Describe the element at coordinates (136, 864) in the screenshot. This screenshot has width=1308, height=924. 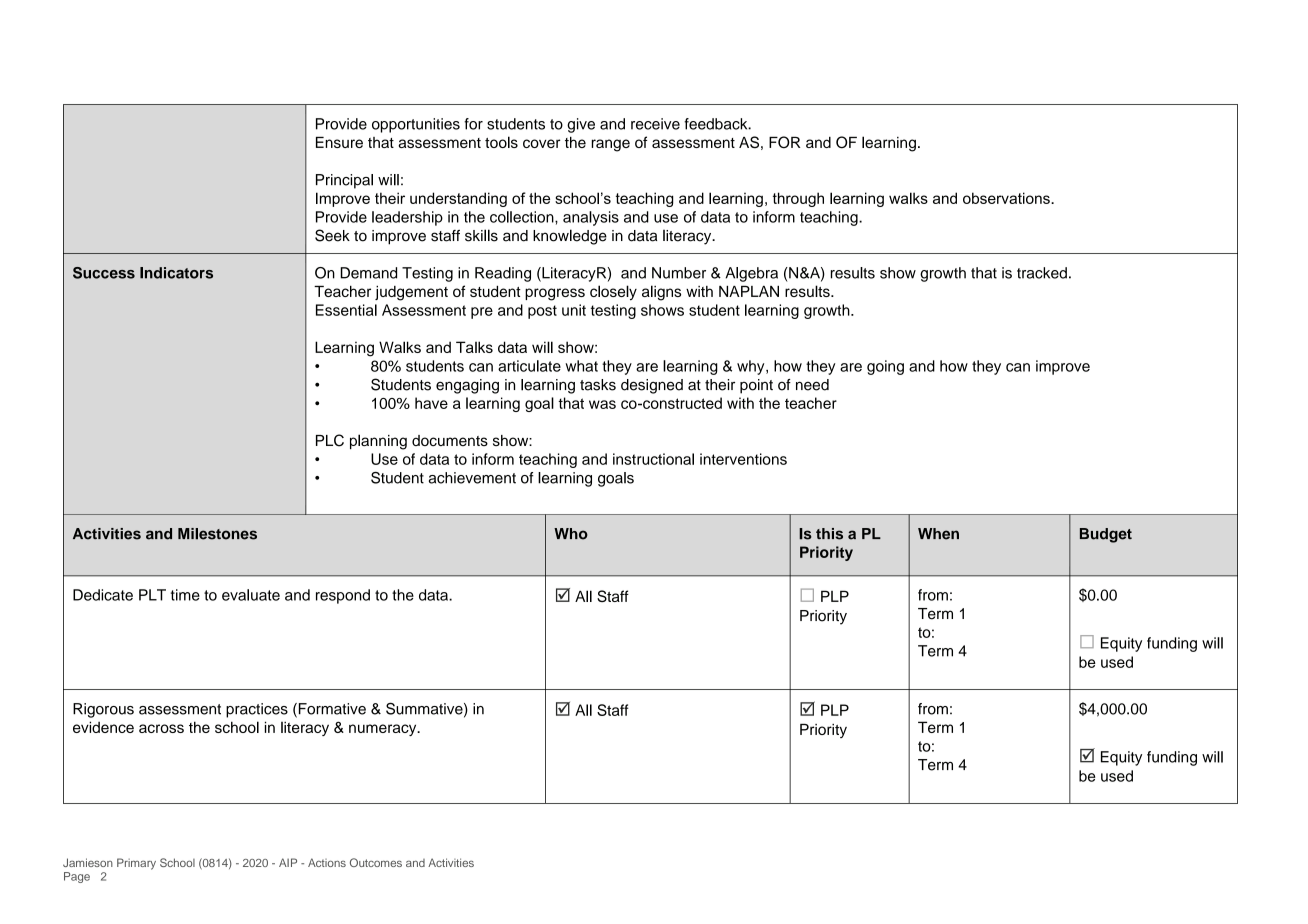
I see `Primary` at that location.
